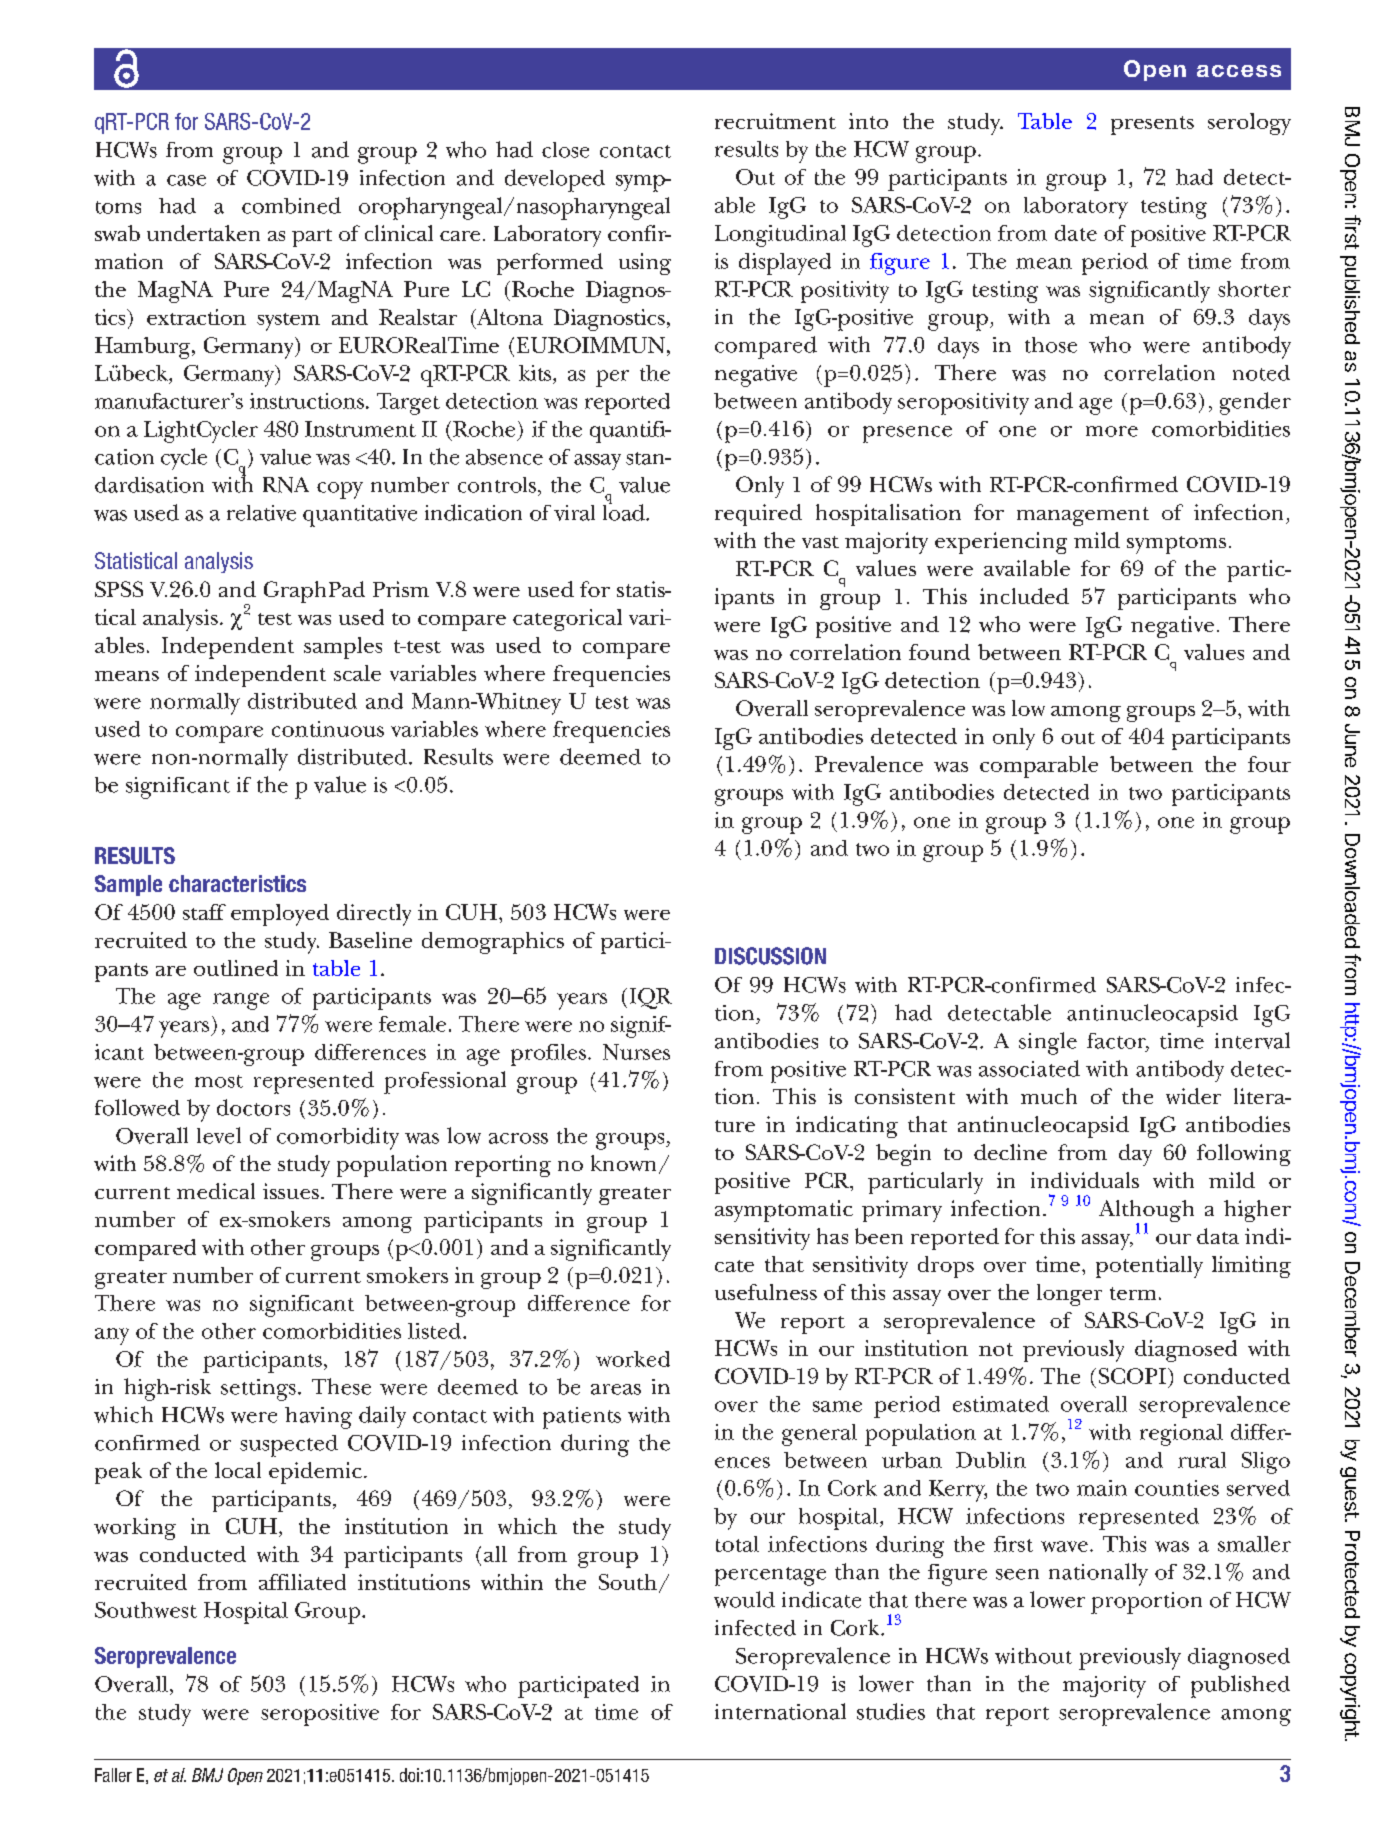  Describe the element at coordinates (357, 673) in the document. I see `scale` at that location.
